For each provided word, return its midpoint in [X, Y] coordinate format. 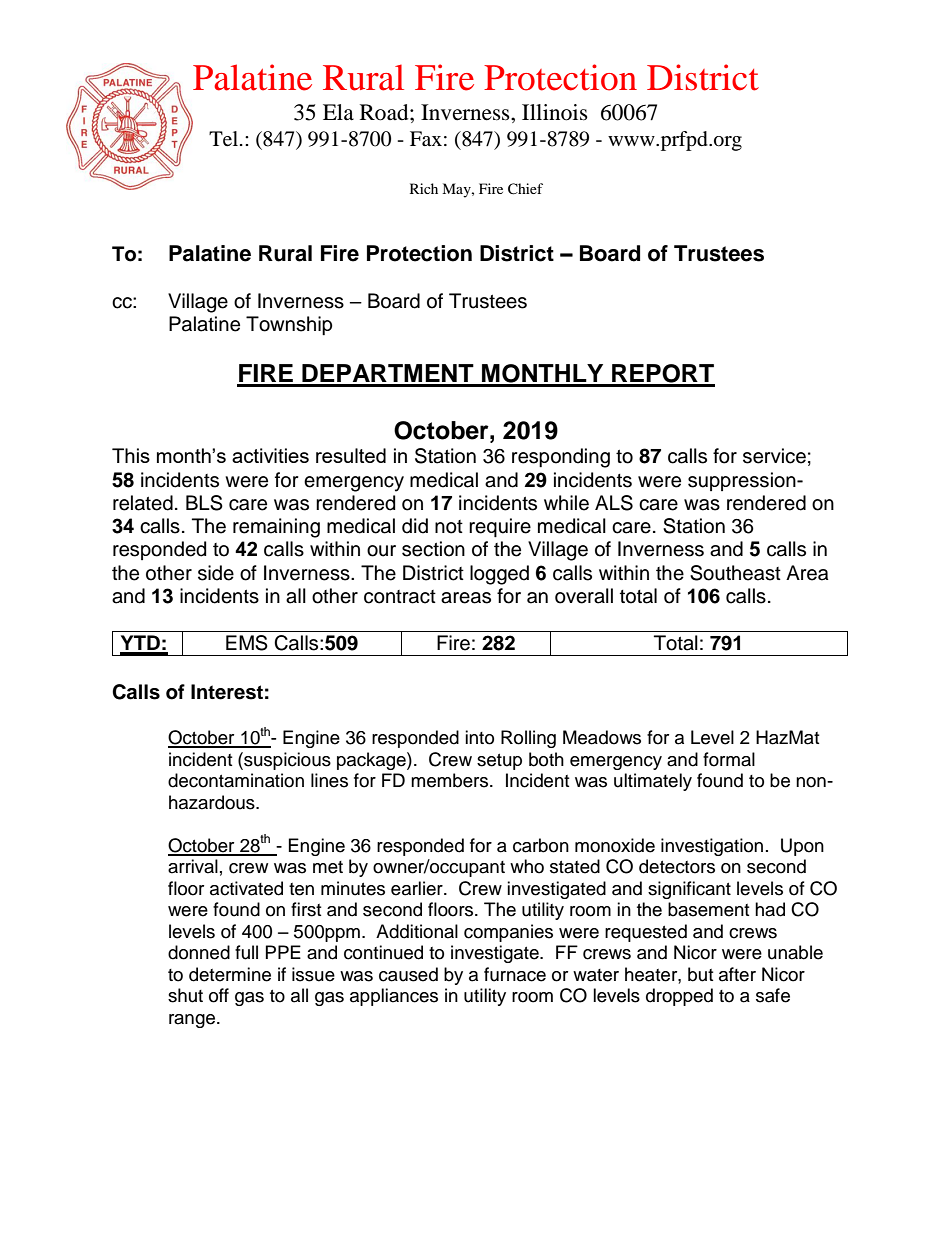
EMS [247, 643]
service [774, 456]
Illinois [555, 112]
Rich [424, 188]
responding [561, 458]
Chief [525, 189]
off [219, 995]
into [479, 737]
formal [729, 759]
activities [270, 455]
